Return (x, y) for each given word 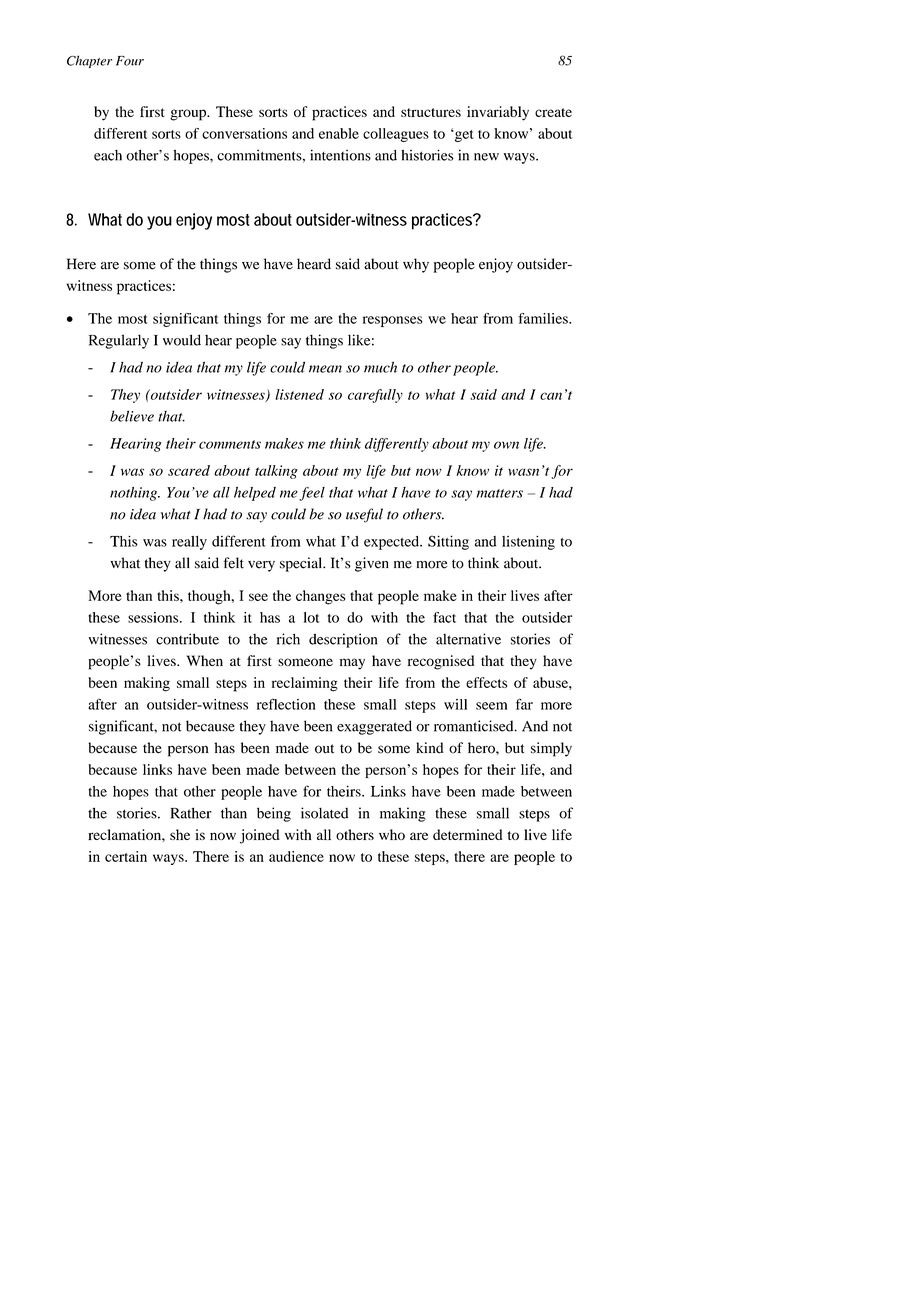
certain (126, 856)
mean (325, 369)
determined (468, 834)
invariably (498, 113)
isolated (324, 813)
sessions (154, 617)
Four (130, 61)
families (544, 318)
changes (320, 597)
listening (528, 543)
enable (339, 133)
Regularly (119, 341)
